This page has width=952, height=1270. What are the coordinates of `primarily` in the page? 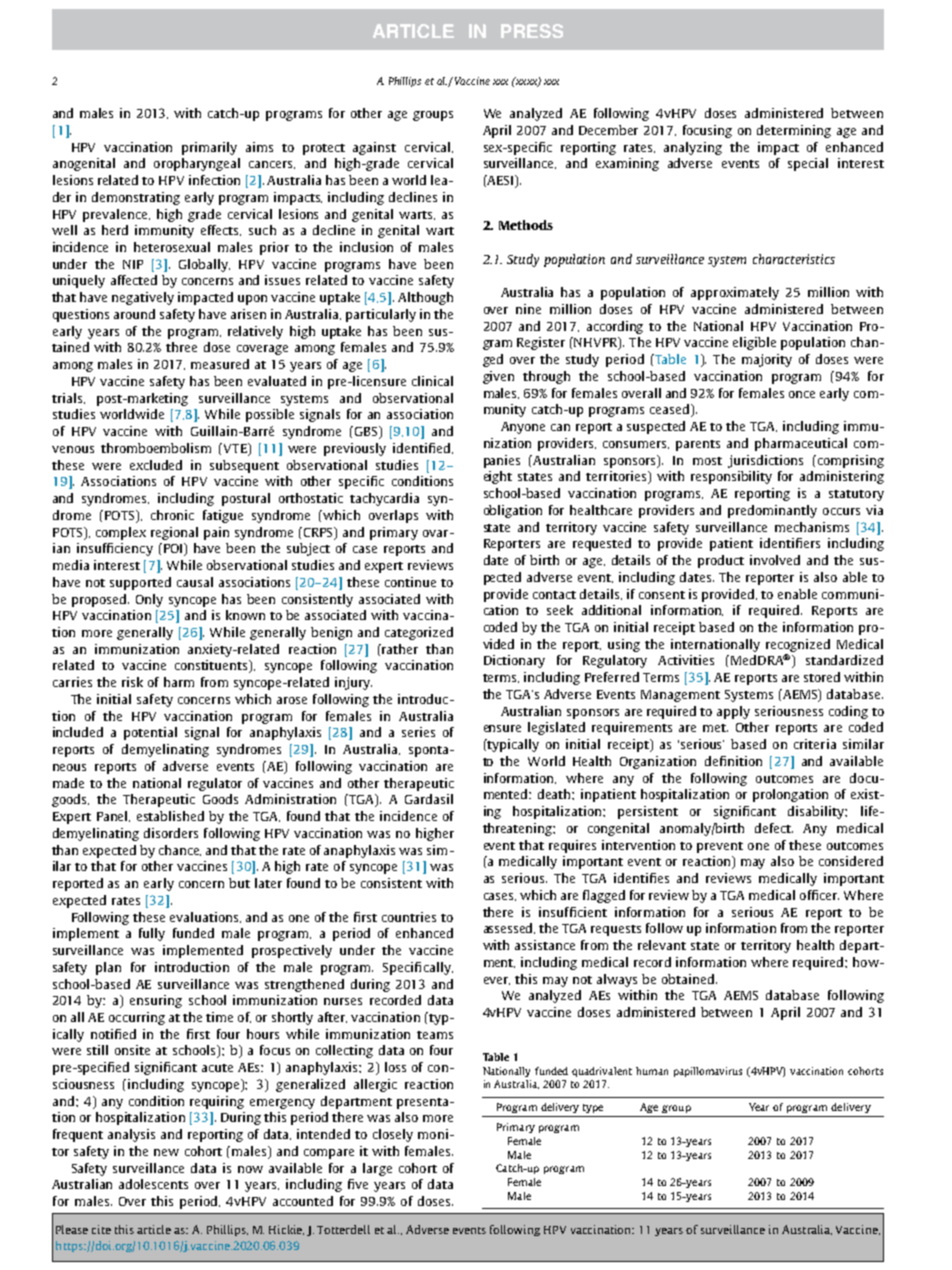 It's located at (209, 148).
